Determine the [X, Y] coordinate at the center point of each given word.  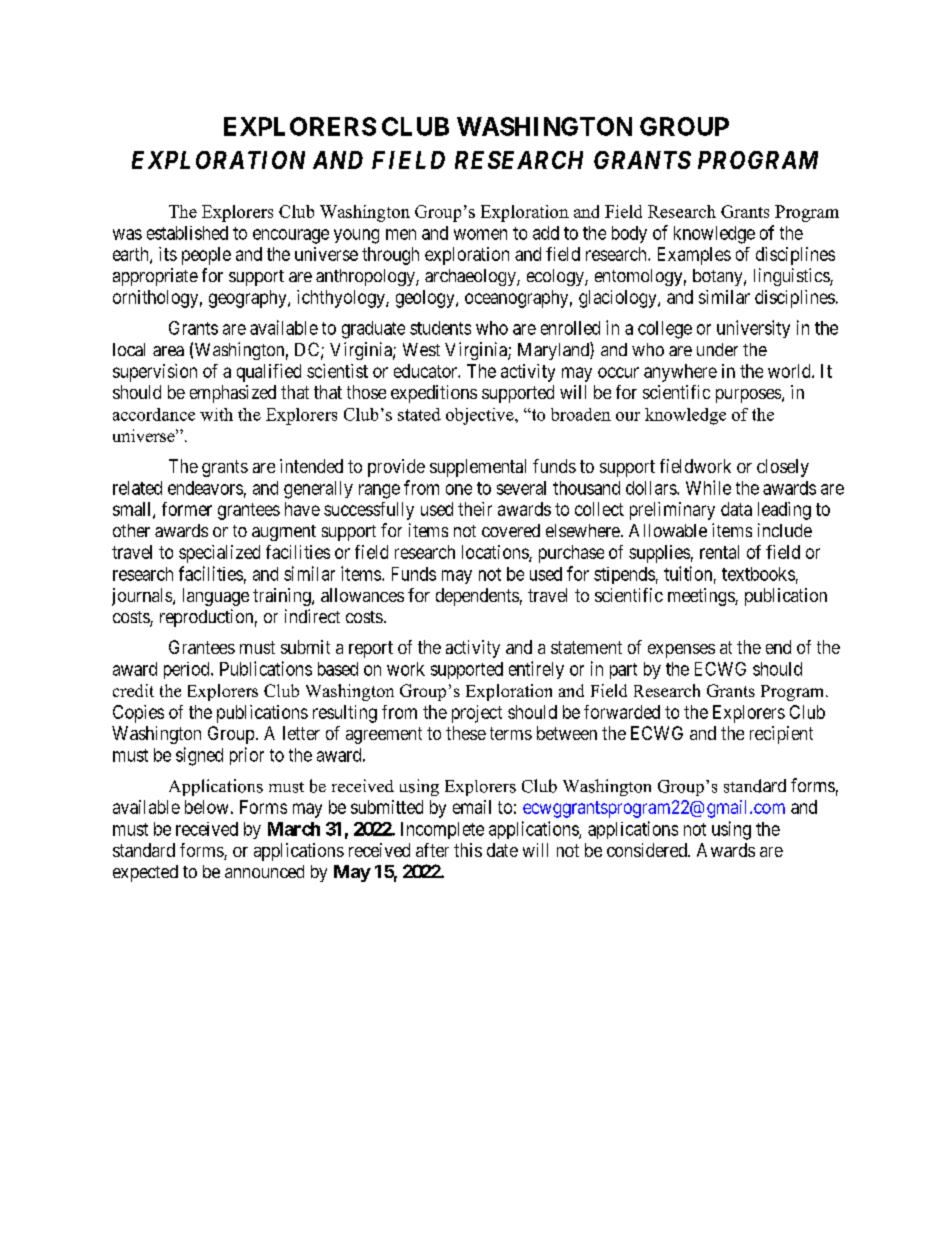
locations [496, 553]
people [206, 256]
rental [719, 552]
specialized [219, 554]
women [480, 234]
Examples [694, 256]
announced [264, 871]
